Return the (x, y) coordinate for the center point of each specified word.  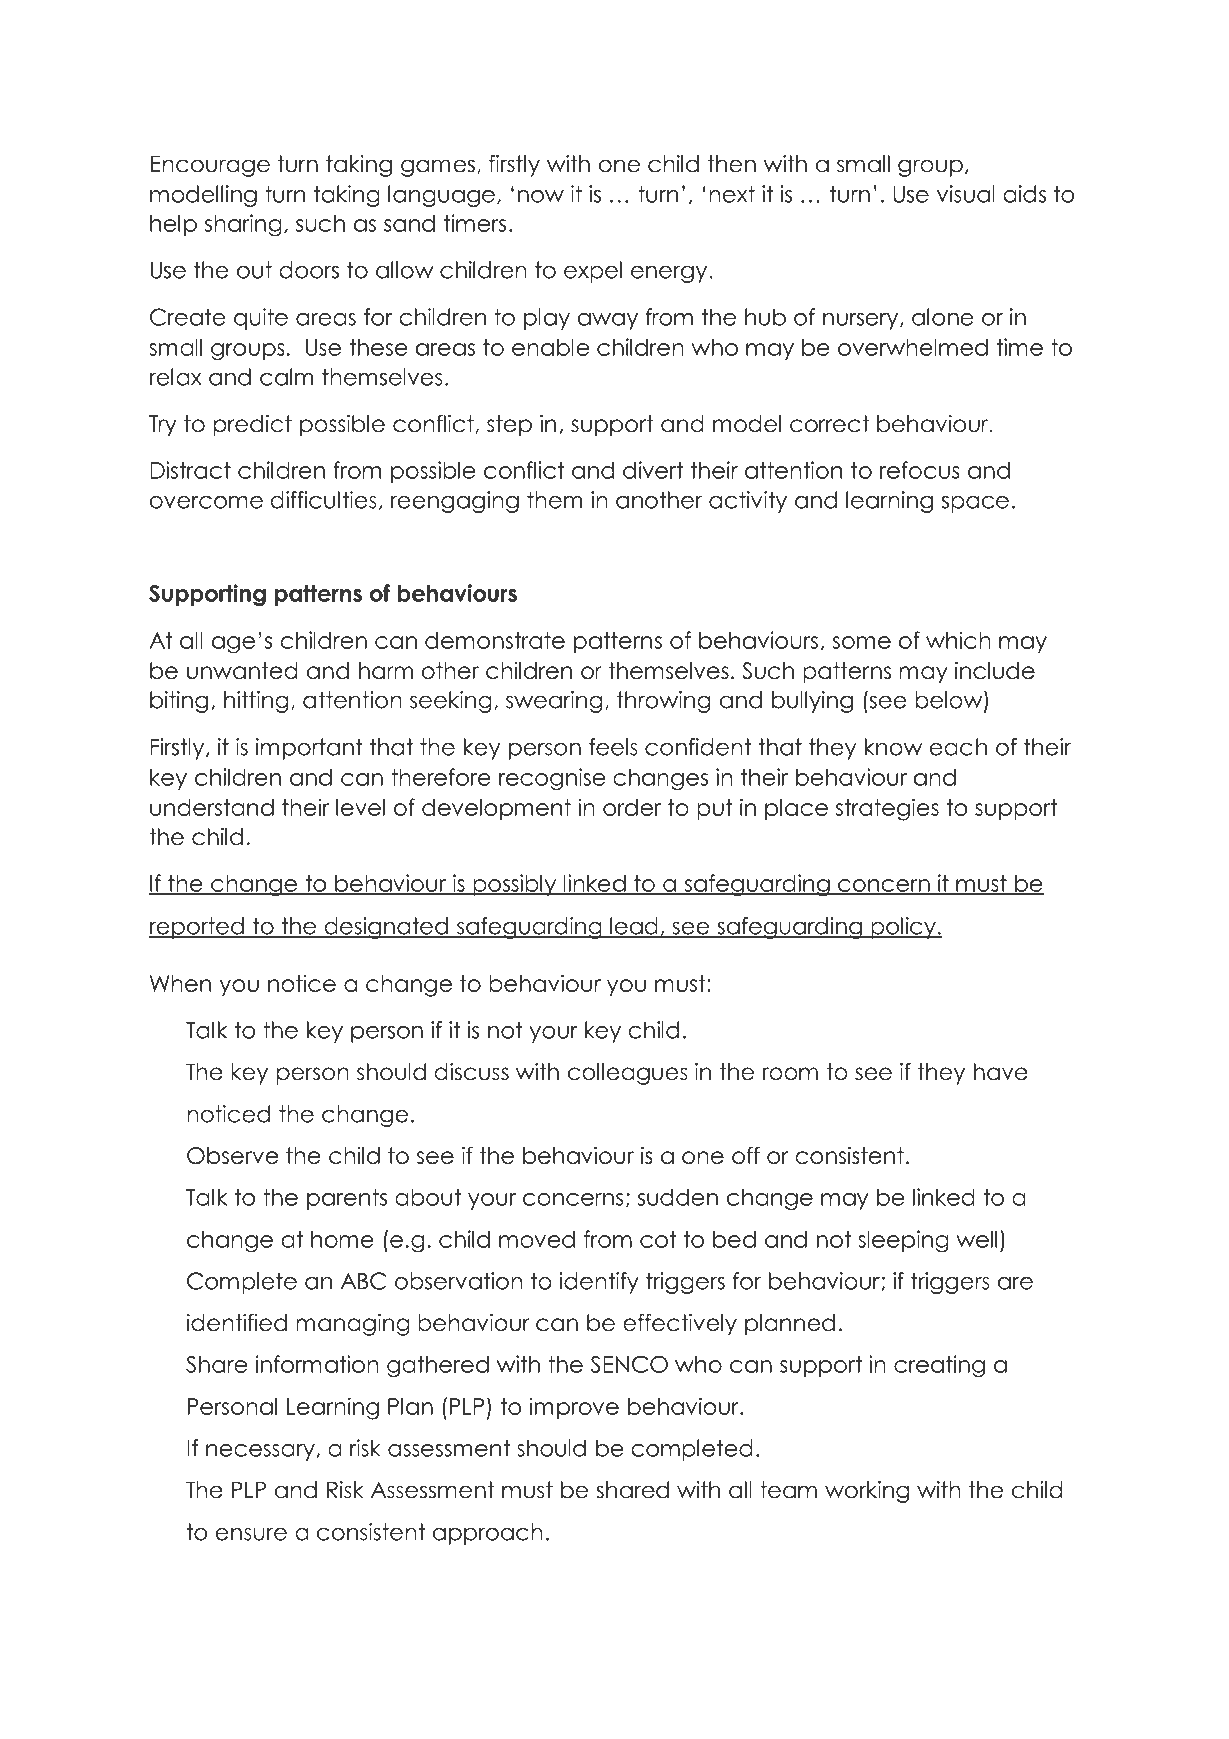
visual (965, 194)
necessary (261, 1452)
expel (593, 272)
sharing (243, 225)
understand (212, 807)
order (632, 807)
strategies (887, 809)
